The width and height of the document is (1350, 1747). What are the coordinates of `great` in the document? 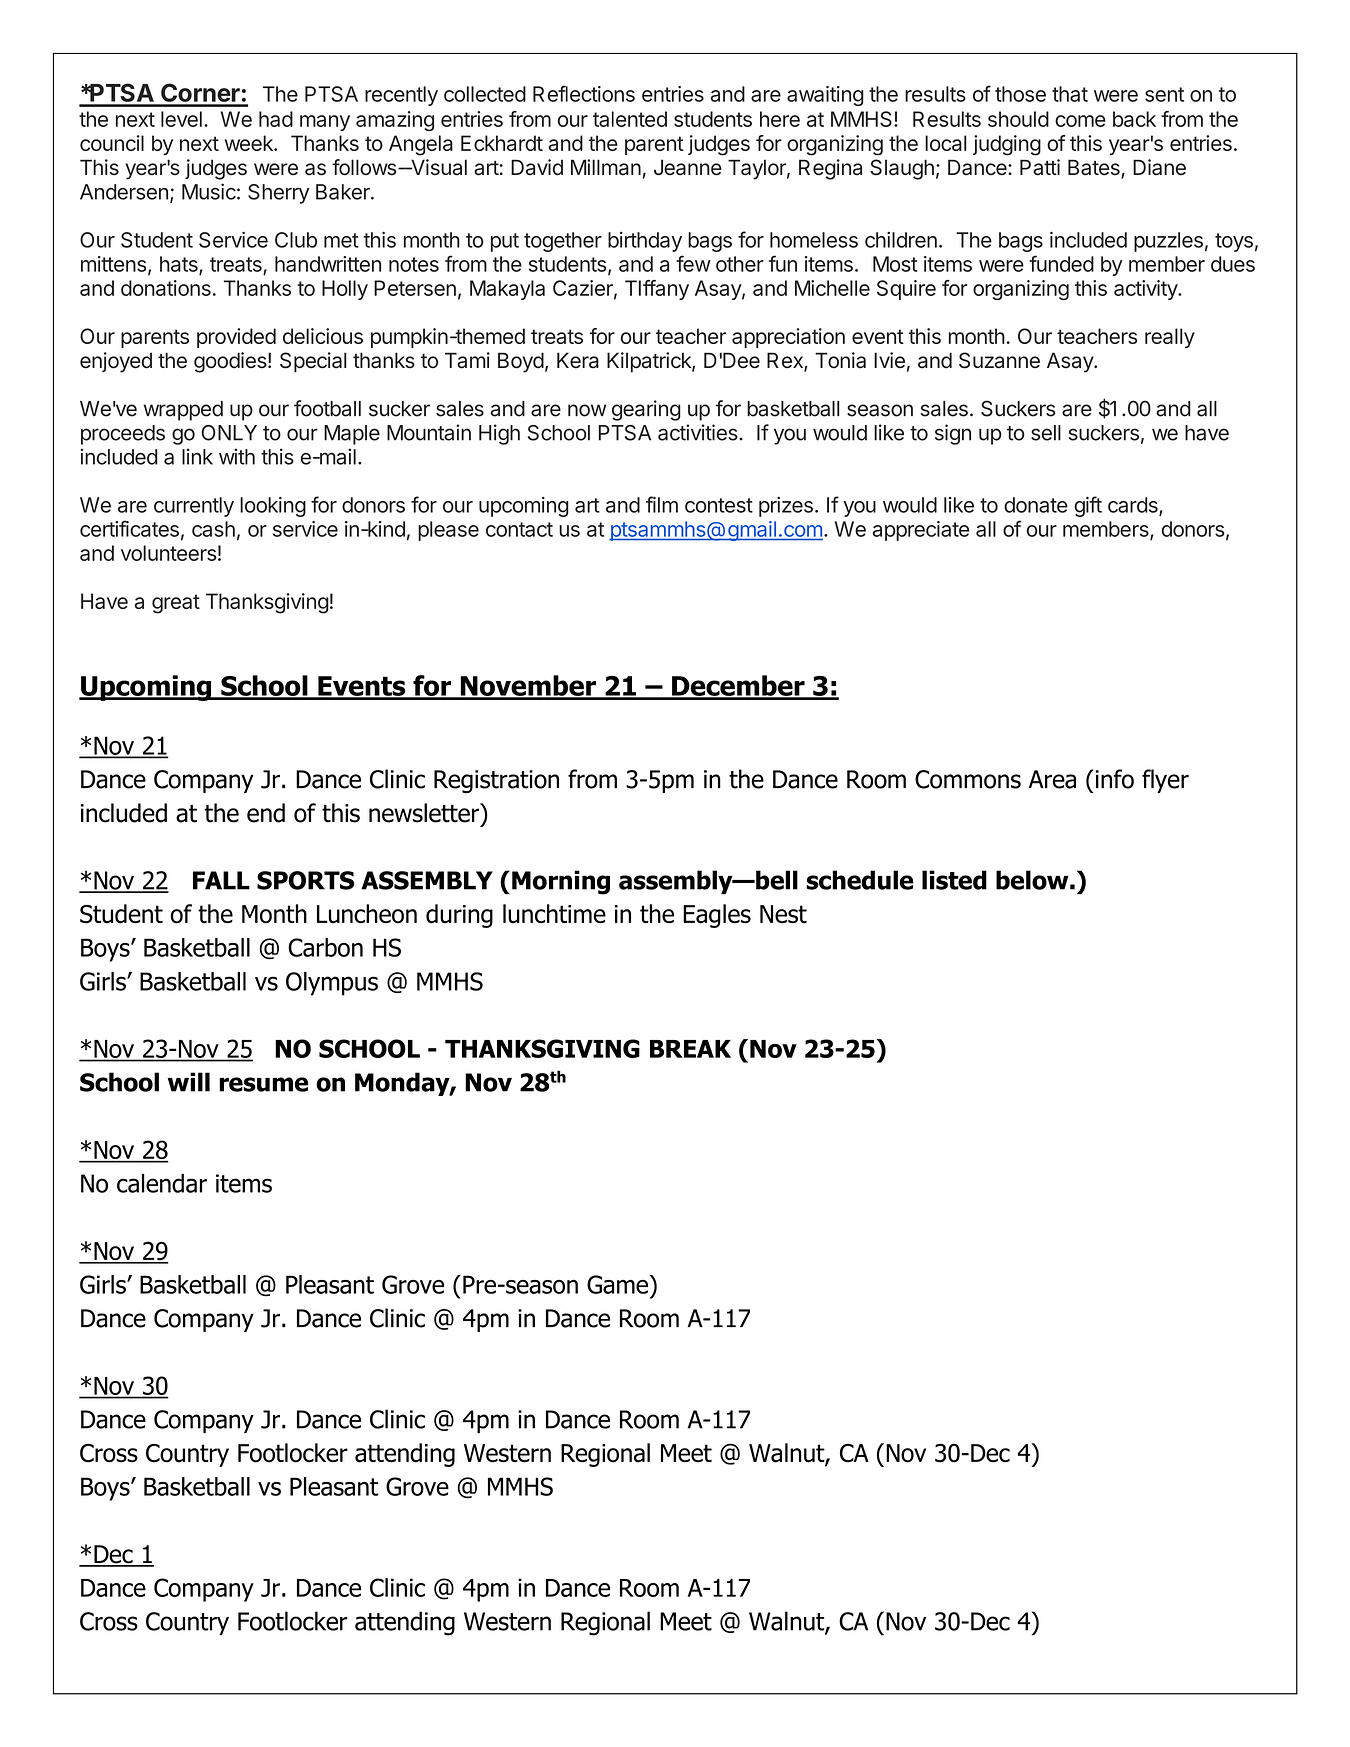 It's located at (176, 604).
